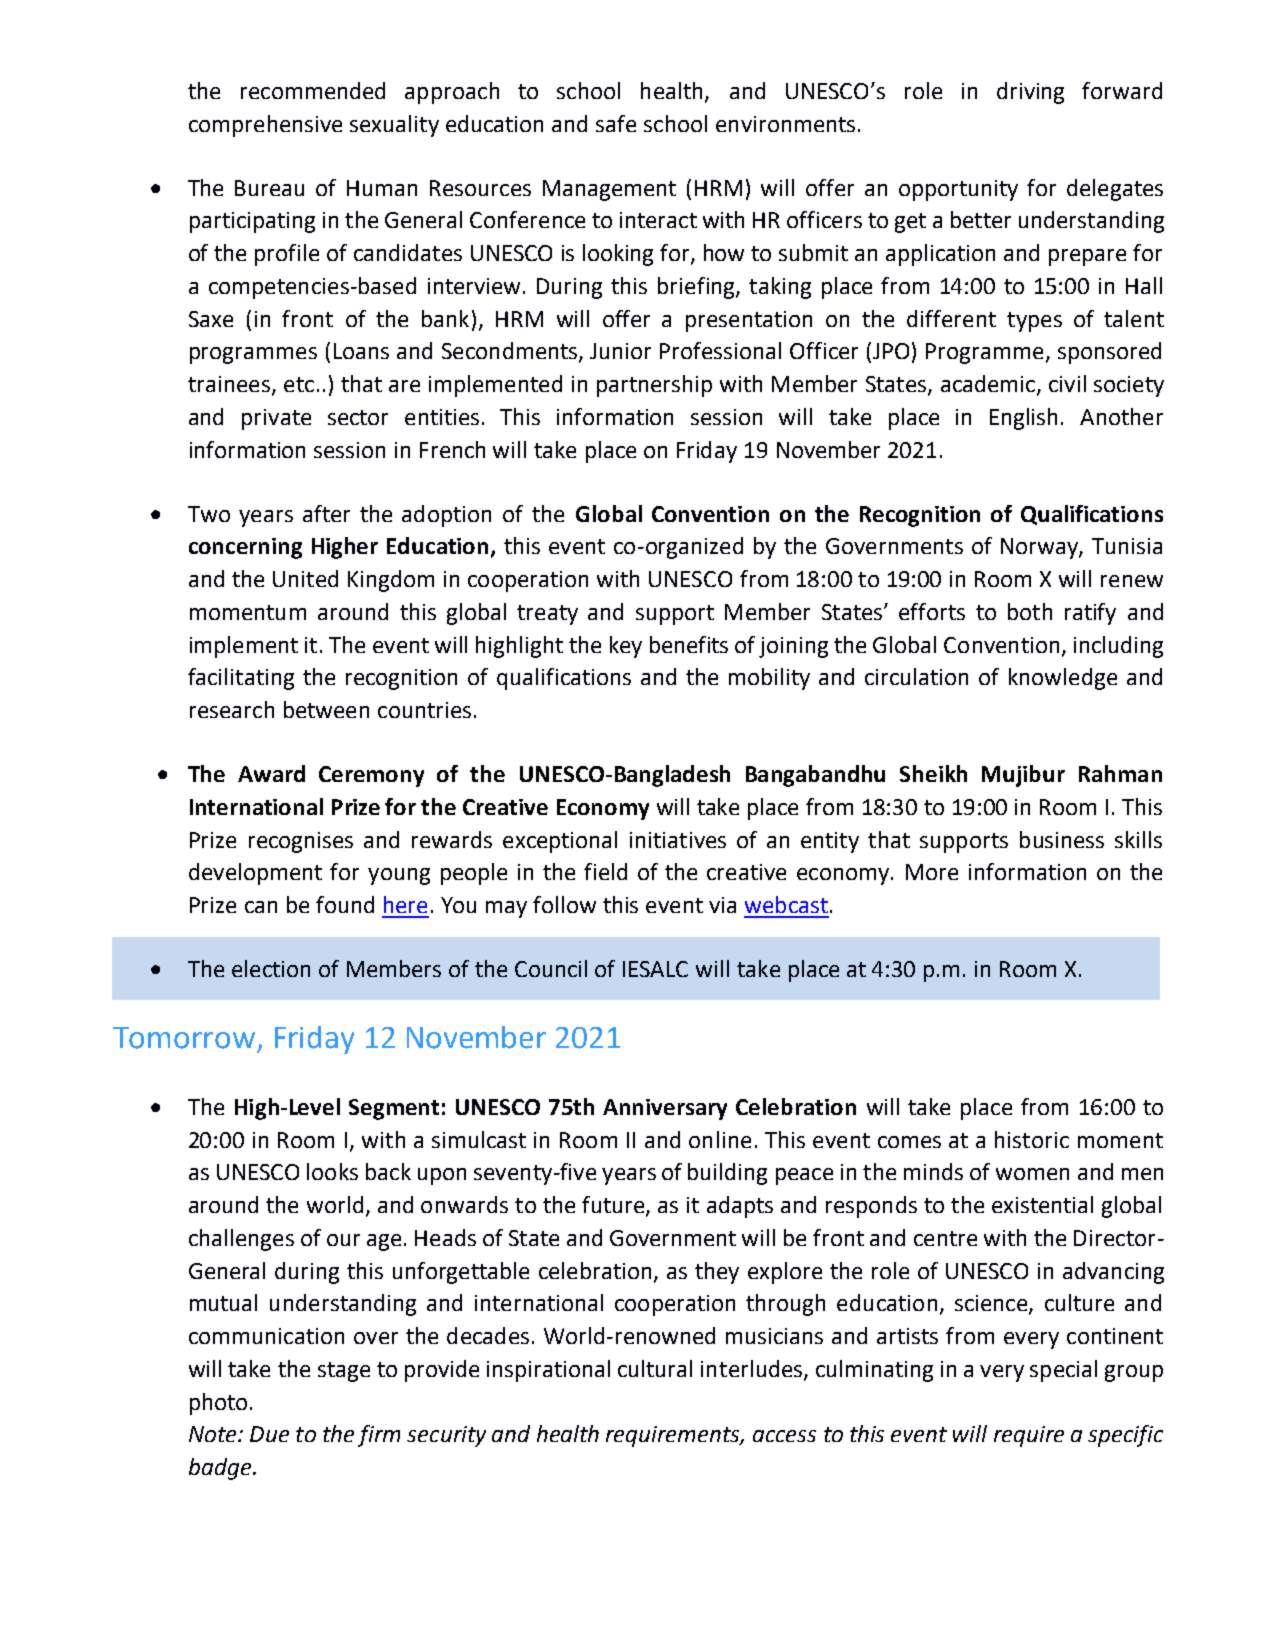 The height and width of the screenshot is (1652, 1277). What do you see at coordinates (616, 123) in the screenshot?
I see `safe` at bounding box center [616, 123].
